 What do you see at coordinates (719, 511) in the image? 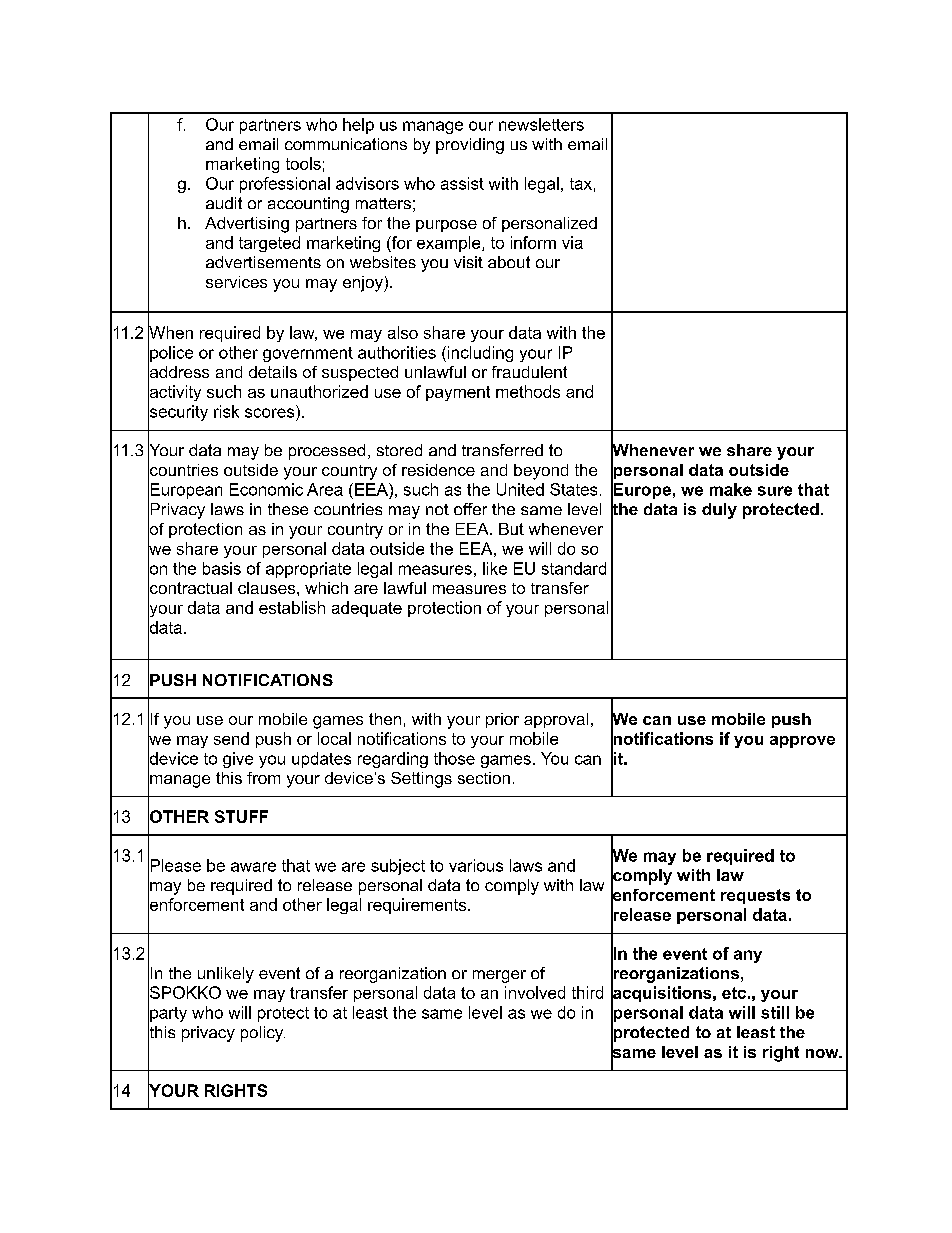
I see `duly` at bounding box center [719, 511].
